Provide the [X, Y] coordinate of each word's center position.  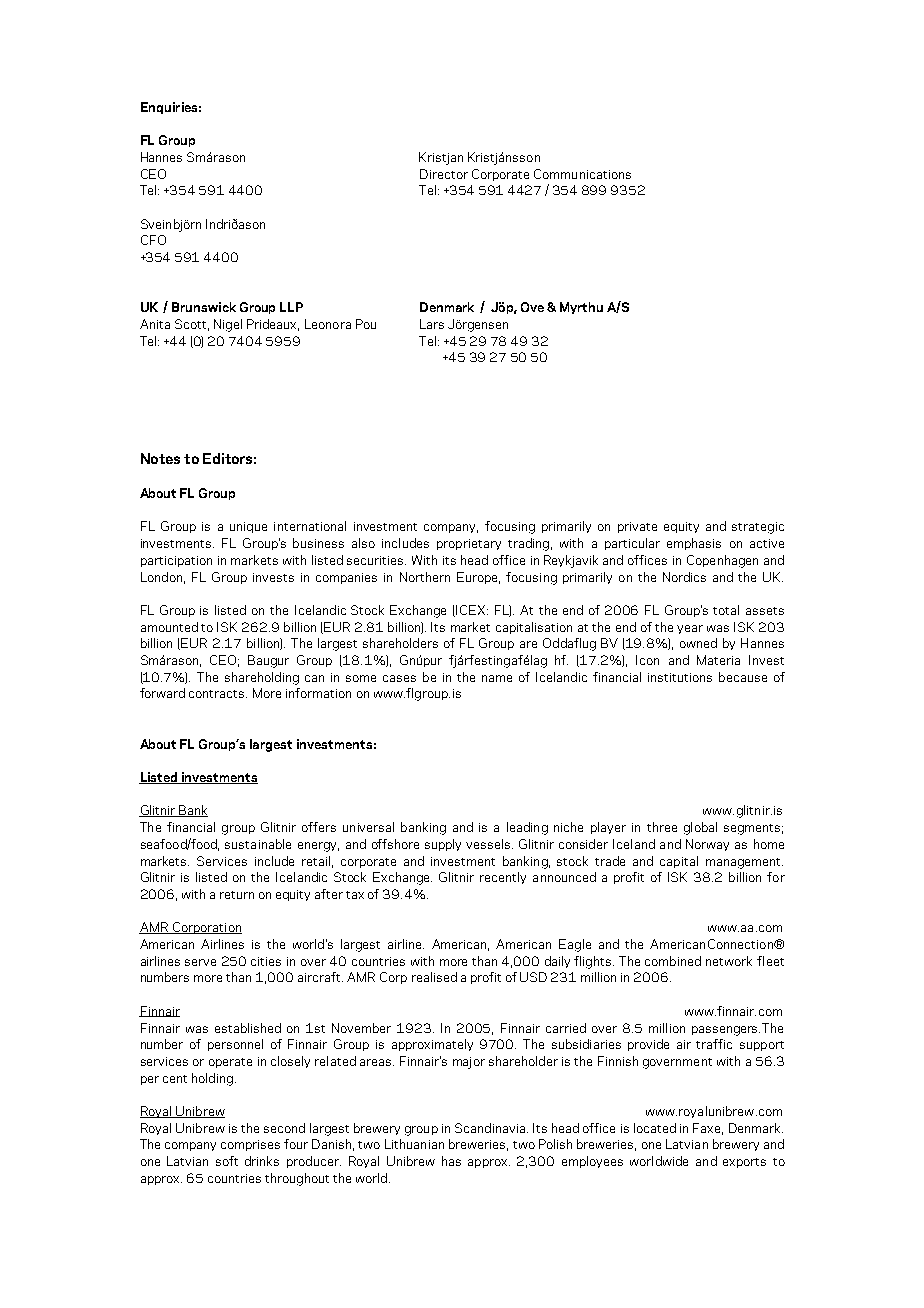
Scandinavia [491, 1128]
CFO [153, 240]
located [655, 1128]
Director [444, 174]
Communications [582, 174]
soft [227, 1161]
